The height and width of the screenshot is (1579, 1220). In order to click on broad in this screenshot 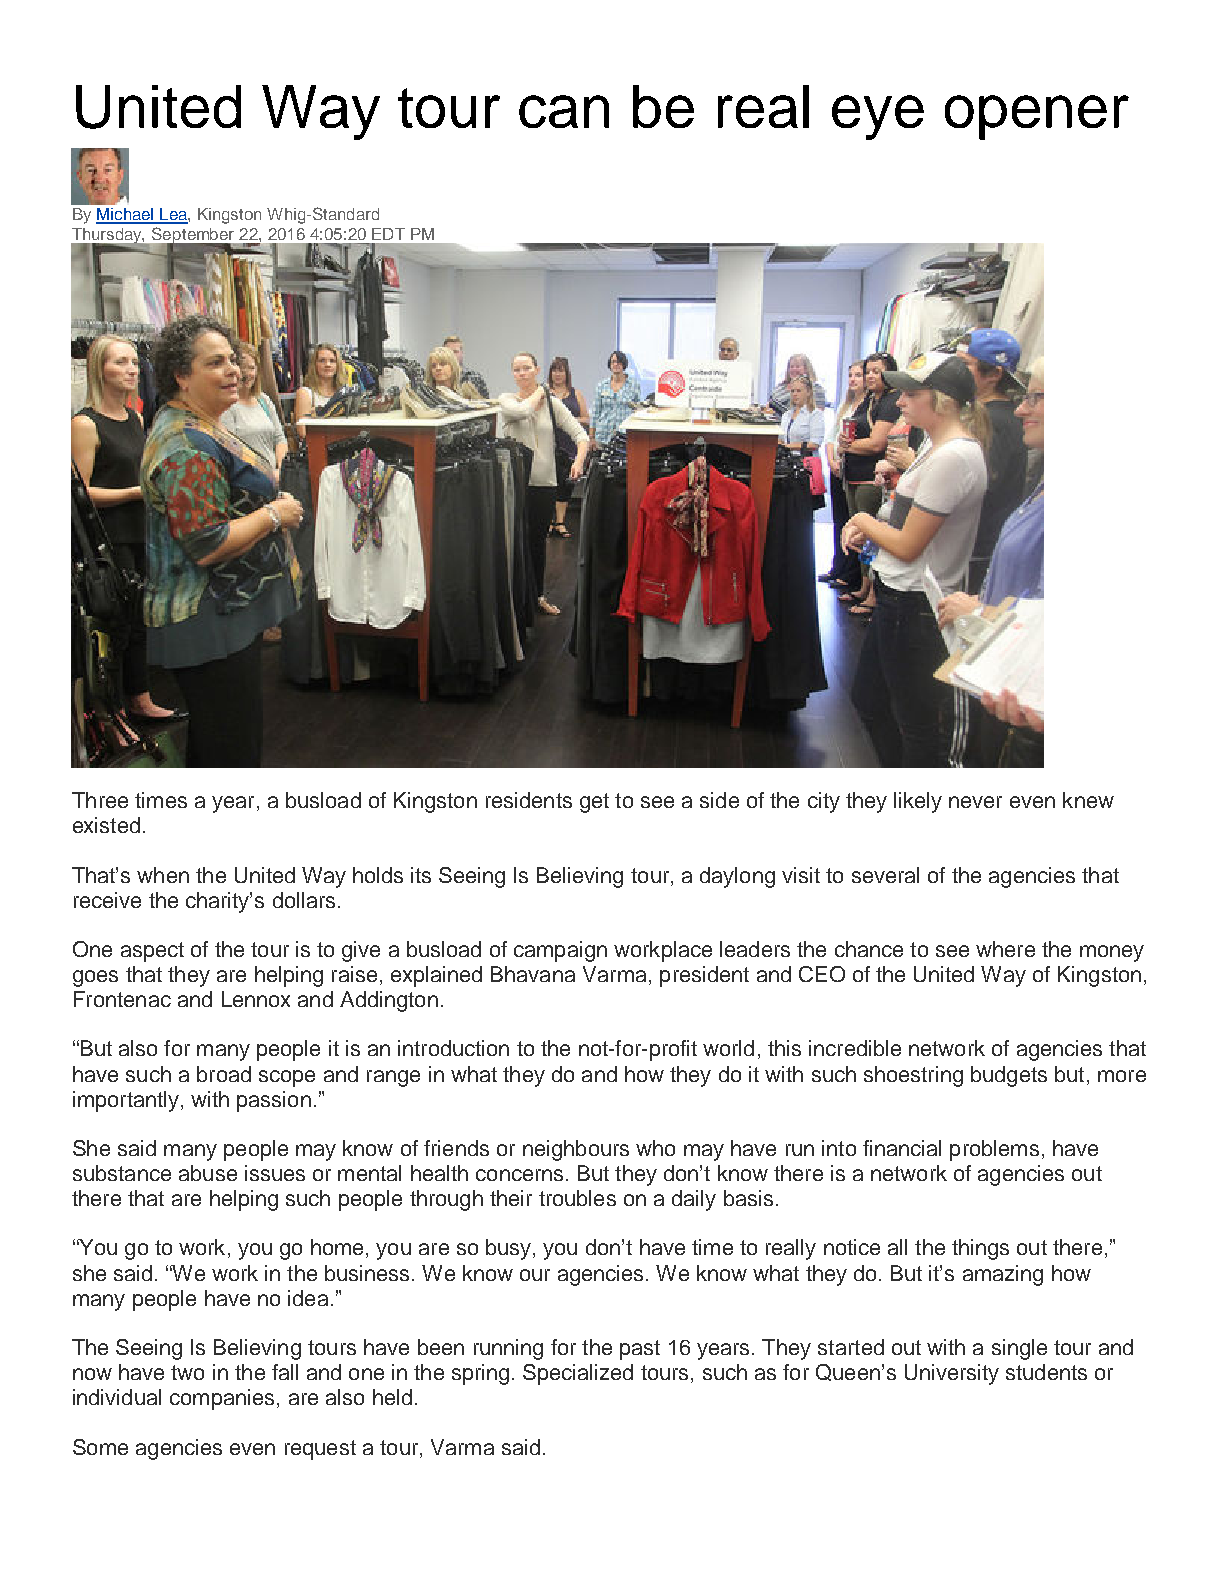, I will do `click(224, 1074)`.
